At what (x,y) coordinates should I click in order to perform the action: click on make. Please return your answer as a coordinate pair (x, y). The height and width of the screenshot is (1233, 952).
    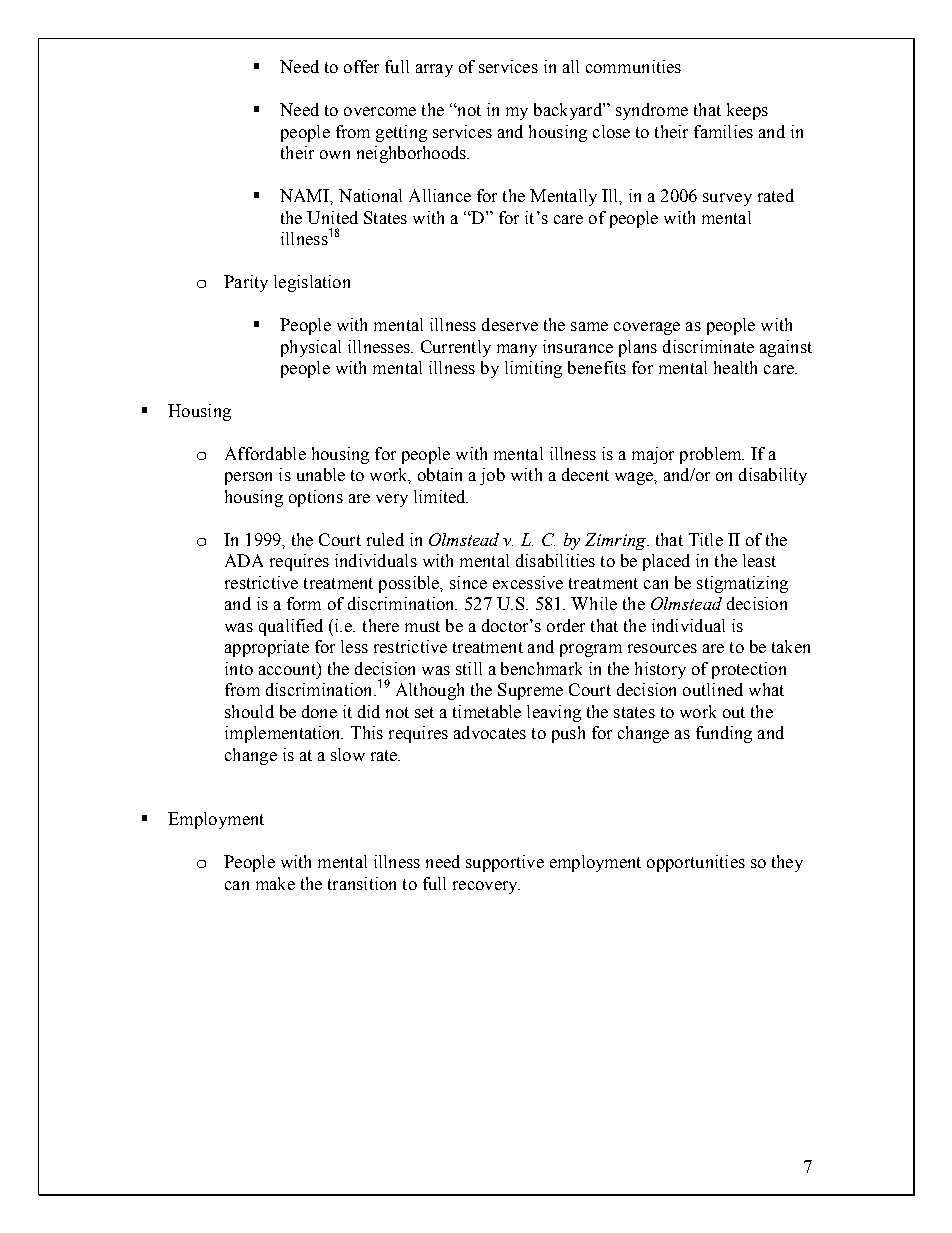
    Looking at the image, I should click on (275, 883).
